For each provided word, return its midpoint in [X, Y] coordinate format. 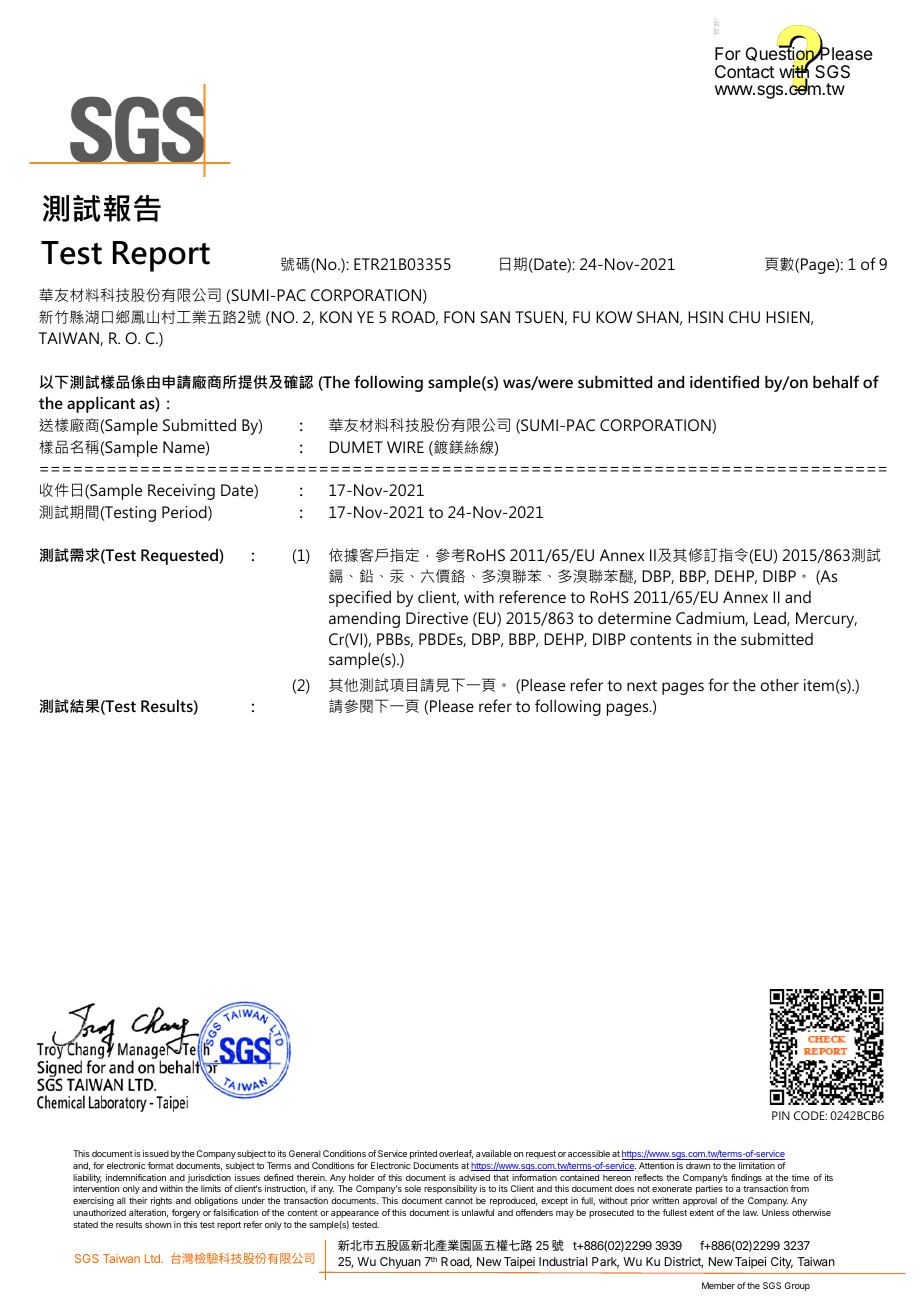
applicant [101, 404]
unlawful [478, 1212]
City [782, 1263]
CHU [744, 317]
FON [459, 317]
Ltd [153, 1258]
